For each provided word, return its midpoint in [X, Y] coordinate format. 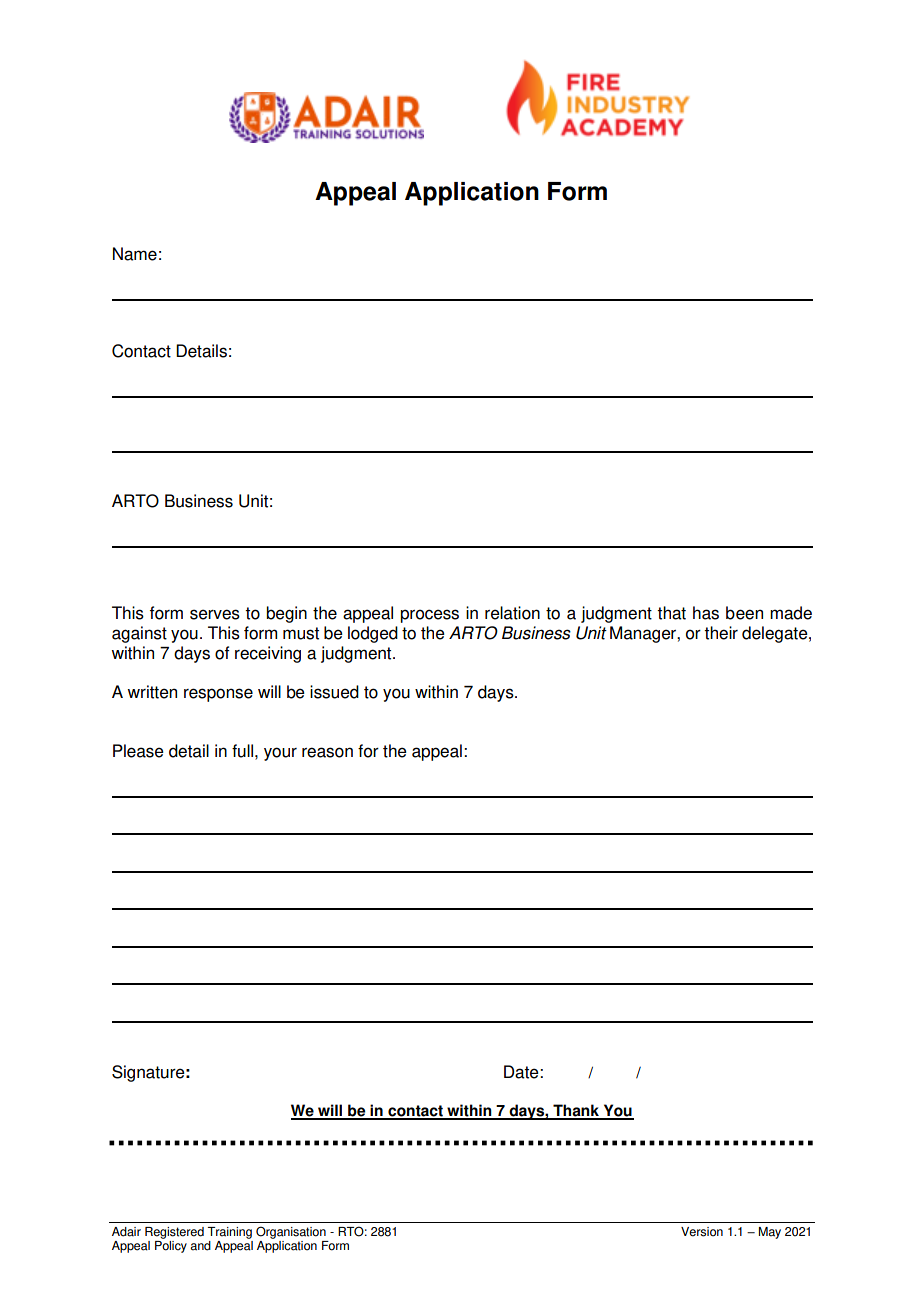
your [280, 754]
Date [522, 1072]
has [706, 613]
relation [512, 613]
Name [135, 254]
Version [702, 1232]
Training [230, 1233]
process [429, 616]
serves [215, 614]
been [744, 613]
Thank [576, 1111]
